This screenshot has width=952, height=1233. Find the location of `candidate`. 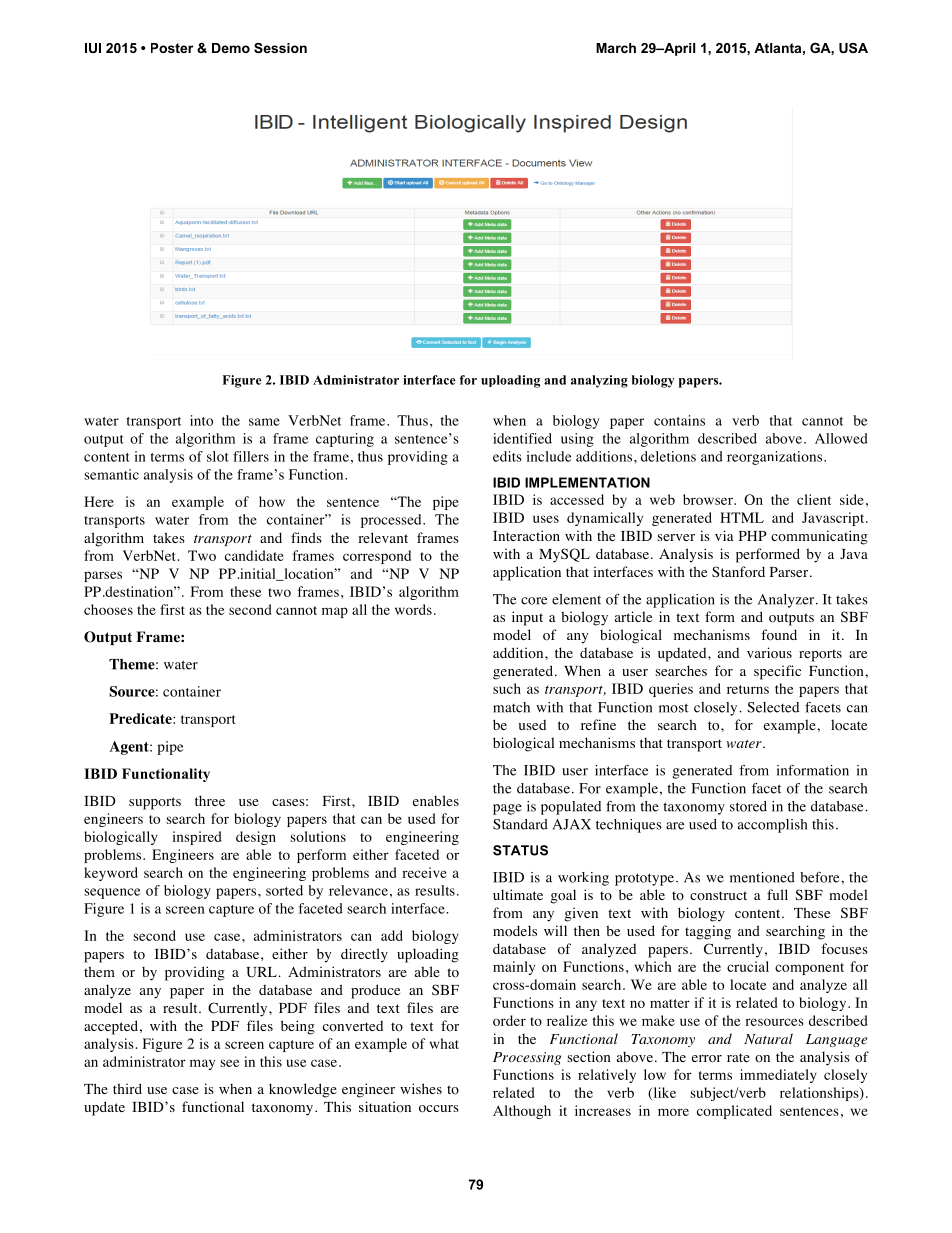

candidate is located at coordinates (254, 555).
